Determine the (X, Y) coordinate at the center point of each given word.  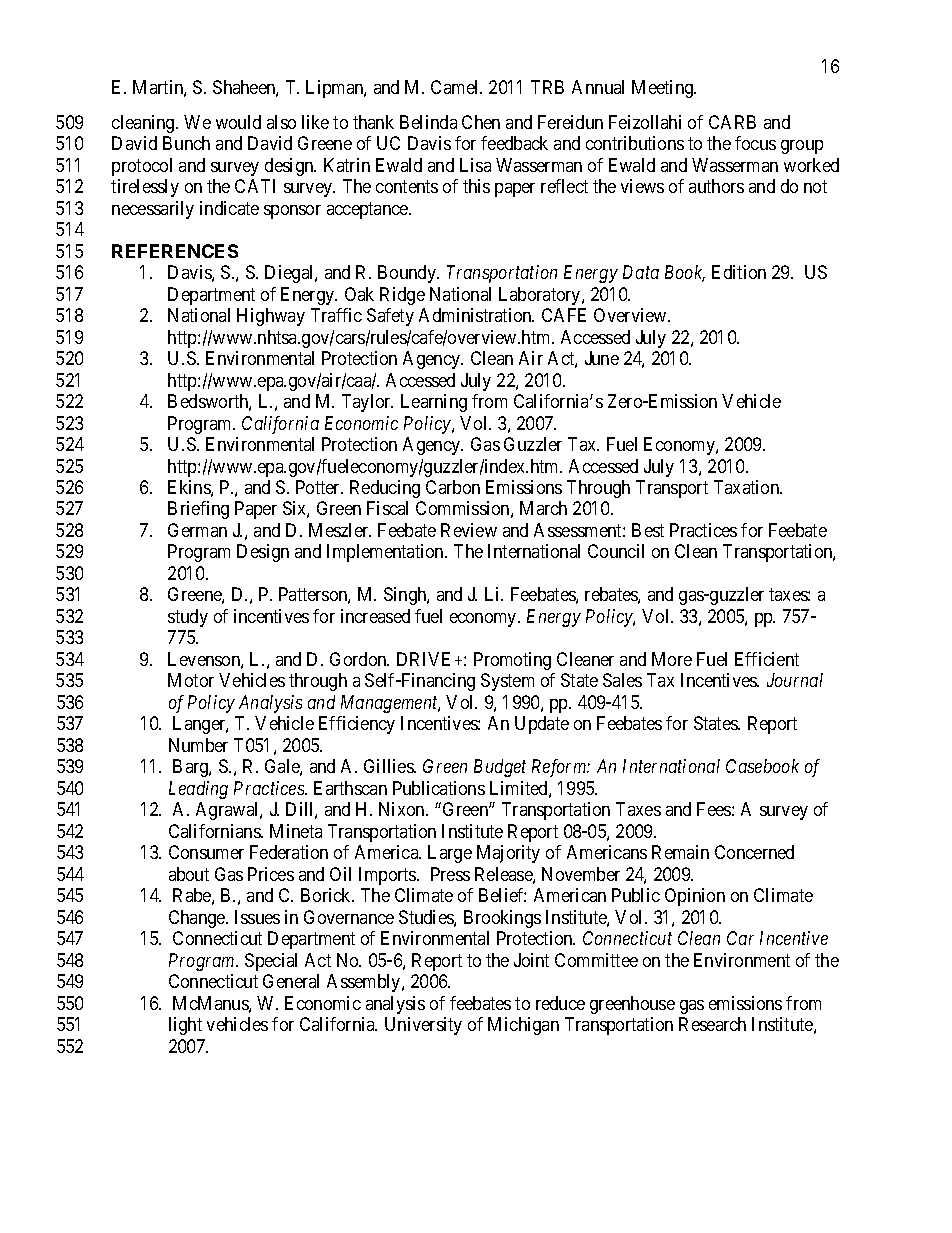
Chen (481, 122)
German (197, 530)
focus (755, 143)
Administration (476, 315)
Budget (500, 768)
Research (712, 1024)
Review (469, 530)
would (238, 122)
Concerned (754, 852)
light (185, 1026)
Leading (198, 790)
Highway (271, 317)
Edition (739, 272)
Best (648, 530)
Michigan (523, 1026)
